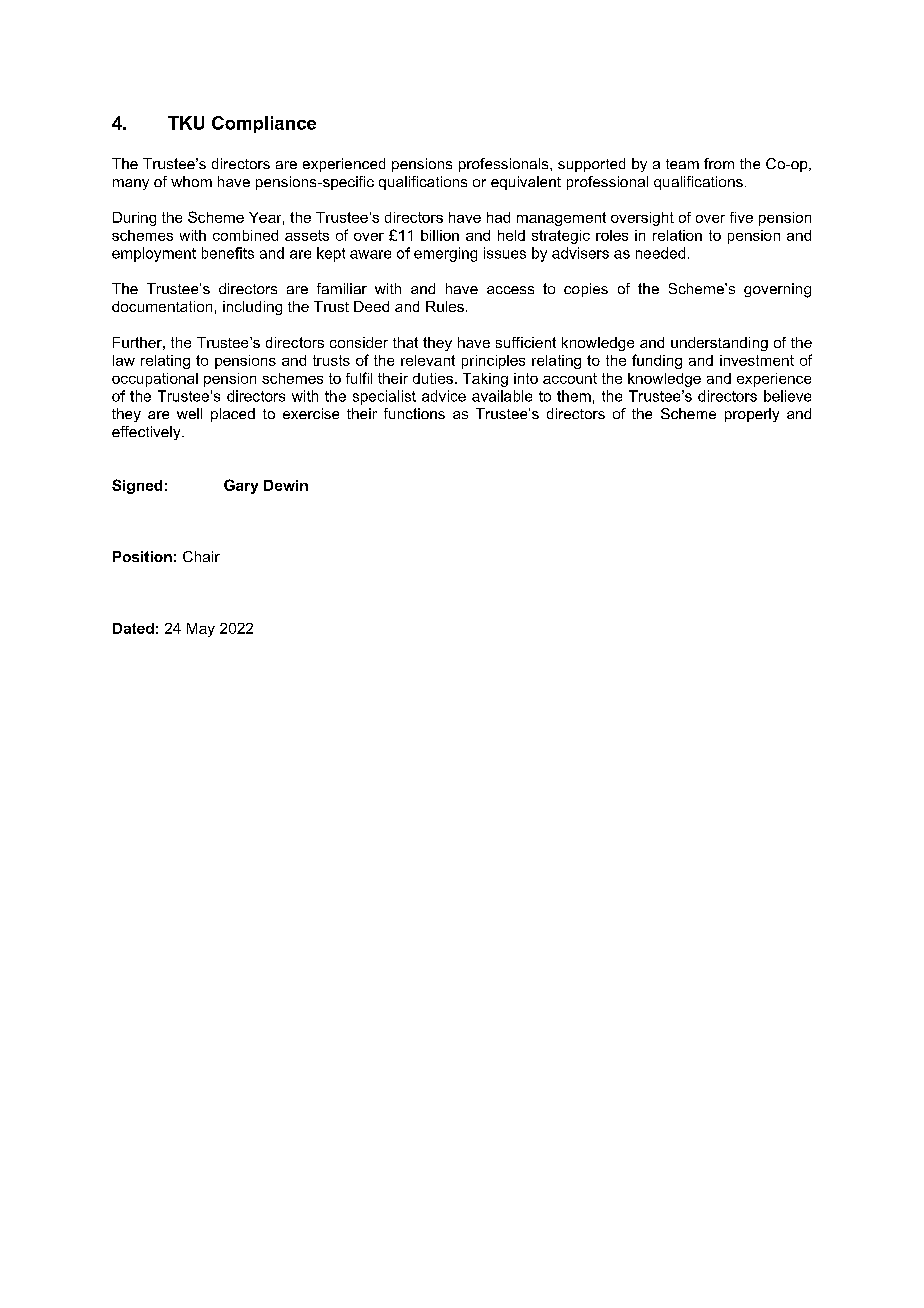 The width and height of the page is (924, 1308). I want to click on occupational, so click(155, 380).
